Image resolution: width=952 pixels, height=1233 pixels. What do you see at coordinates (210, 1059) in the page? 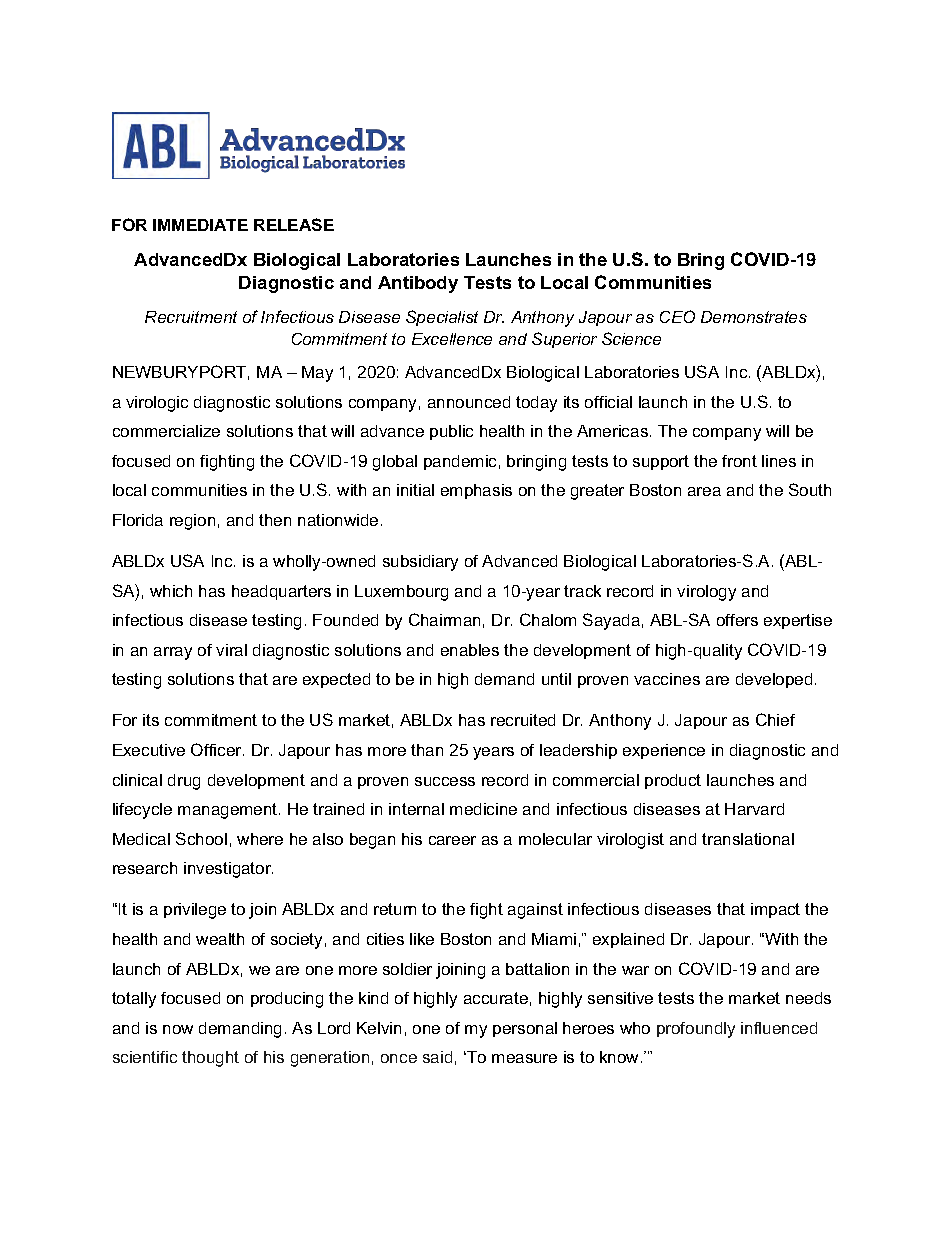
I see `thought` at bounding box center [210, 1059].
